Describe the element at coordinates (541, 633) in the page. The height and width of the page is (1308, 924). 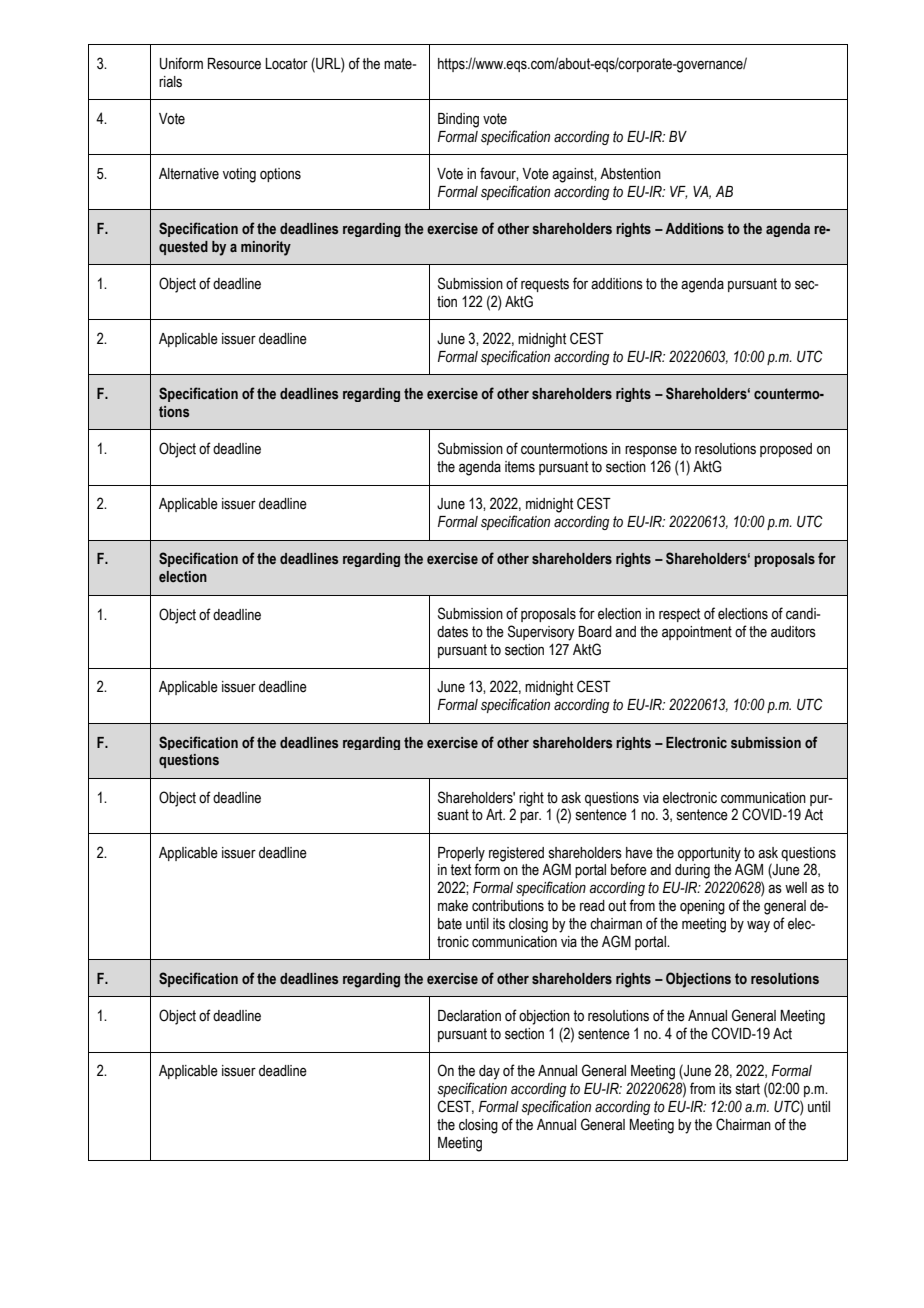
I see `Supervisory` at that location.
